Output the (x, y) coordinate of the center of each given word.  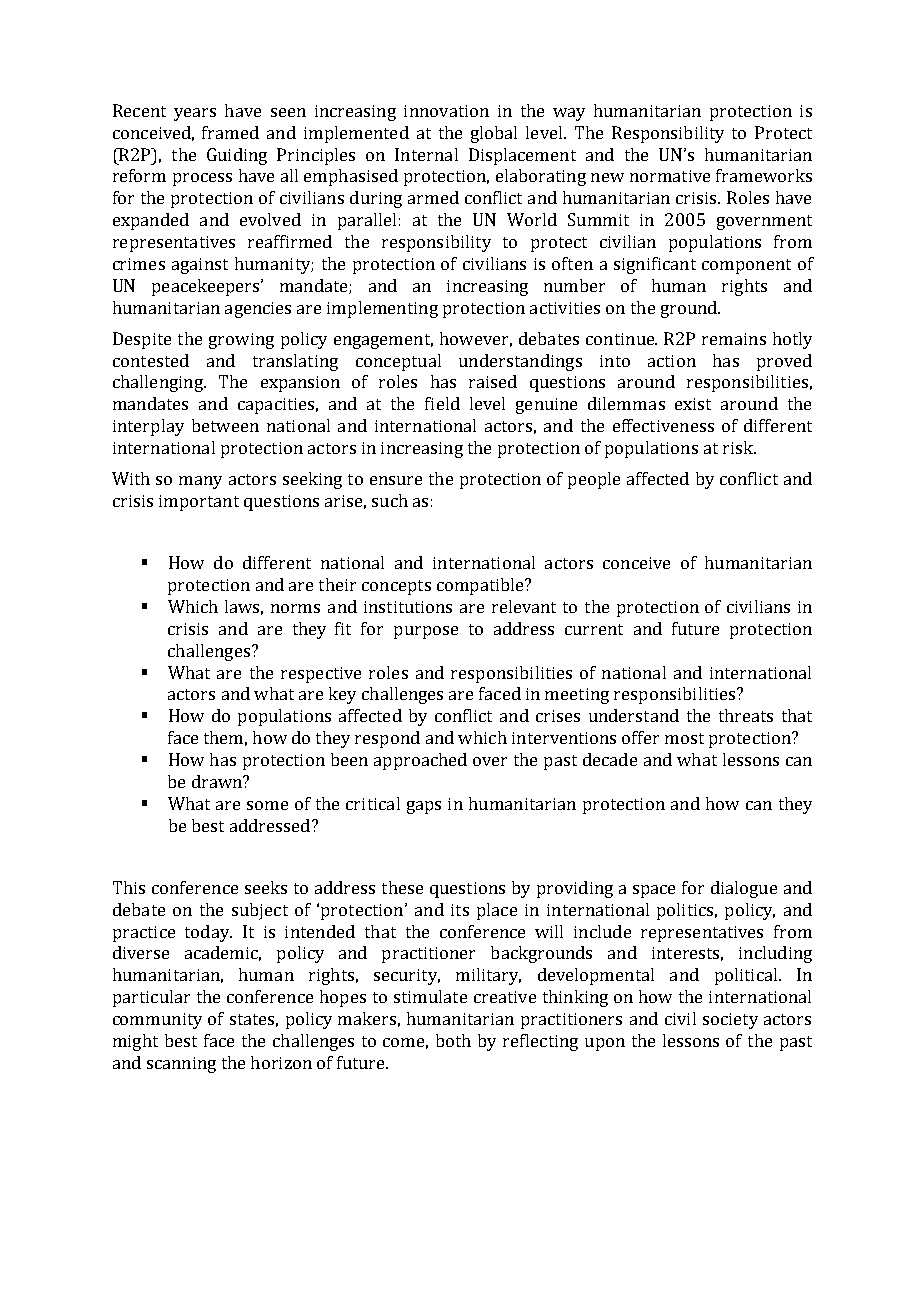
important (199, 503)
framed (230, 132)
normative (670, 176)
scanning (181, 1065)
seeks (266, 887)
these (402, 887)
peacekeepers (207, 287)
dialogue (744, 889)
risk (739, 447)
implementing (382, 309)
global (494, 134)
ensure (396, 480)
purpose (426, 632)
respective (321, 675)
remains (734, 339)
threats (746, 715)
